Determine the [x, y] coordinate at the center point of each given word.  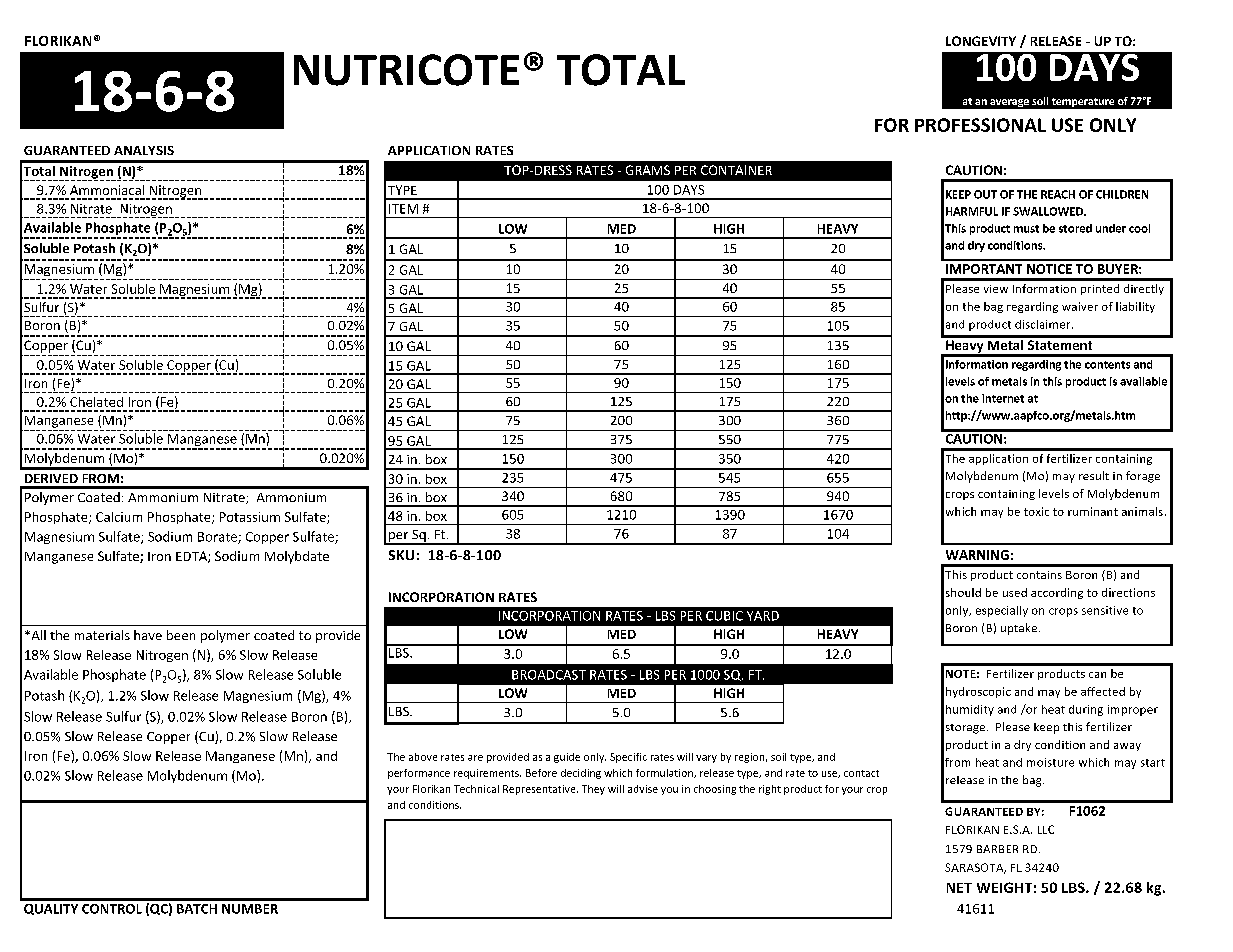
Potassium [250, 517]
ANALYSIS [144, 150]
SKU [401, 555]
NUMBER [250, 909]
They [593, 790]
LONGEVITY [981, 41]
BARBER [997, 849]
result [1094, 475]
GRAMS [648, 170]
